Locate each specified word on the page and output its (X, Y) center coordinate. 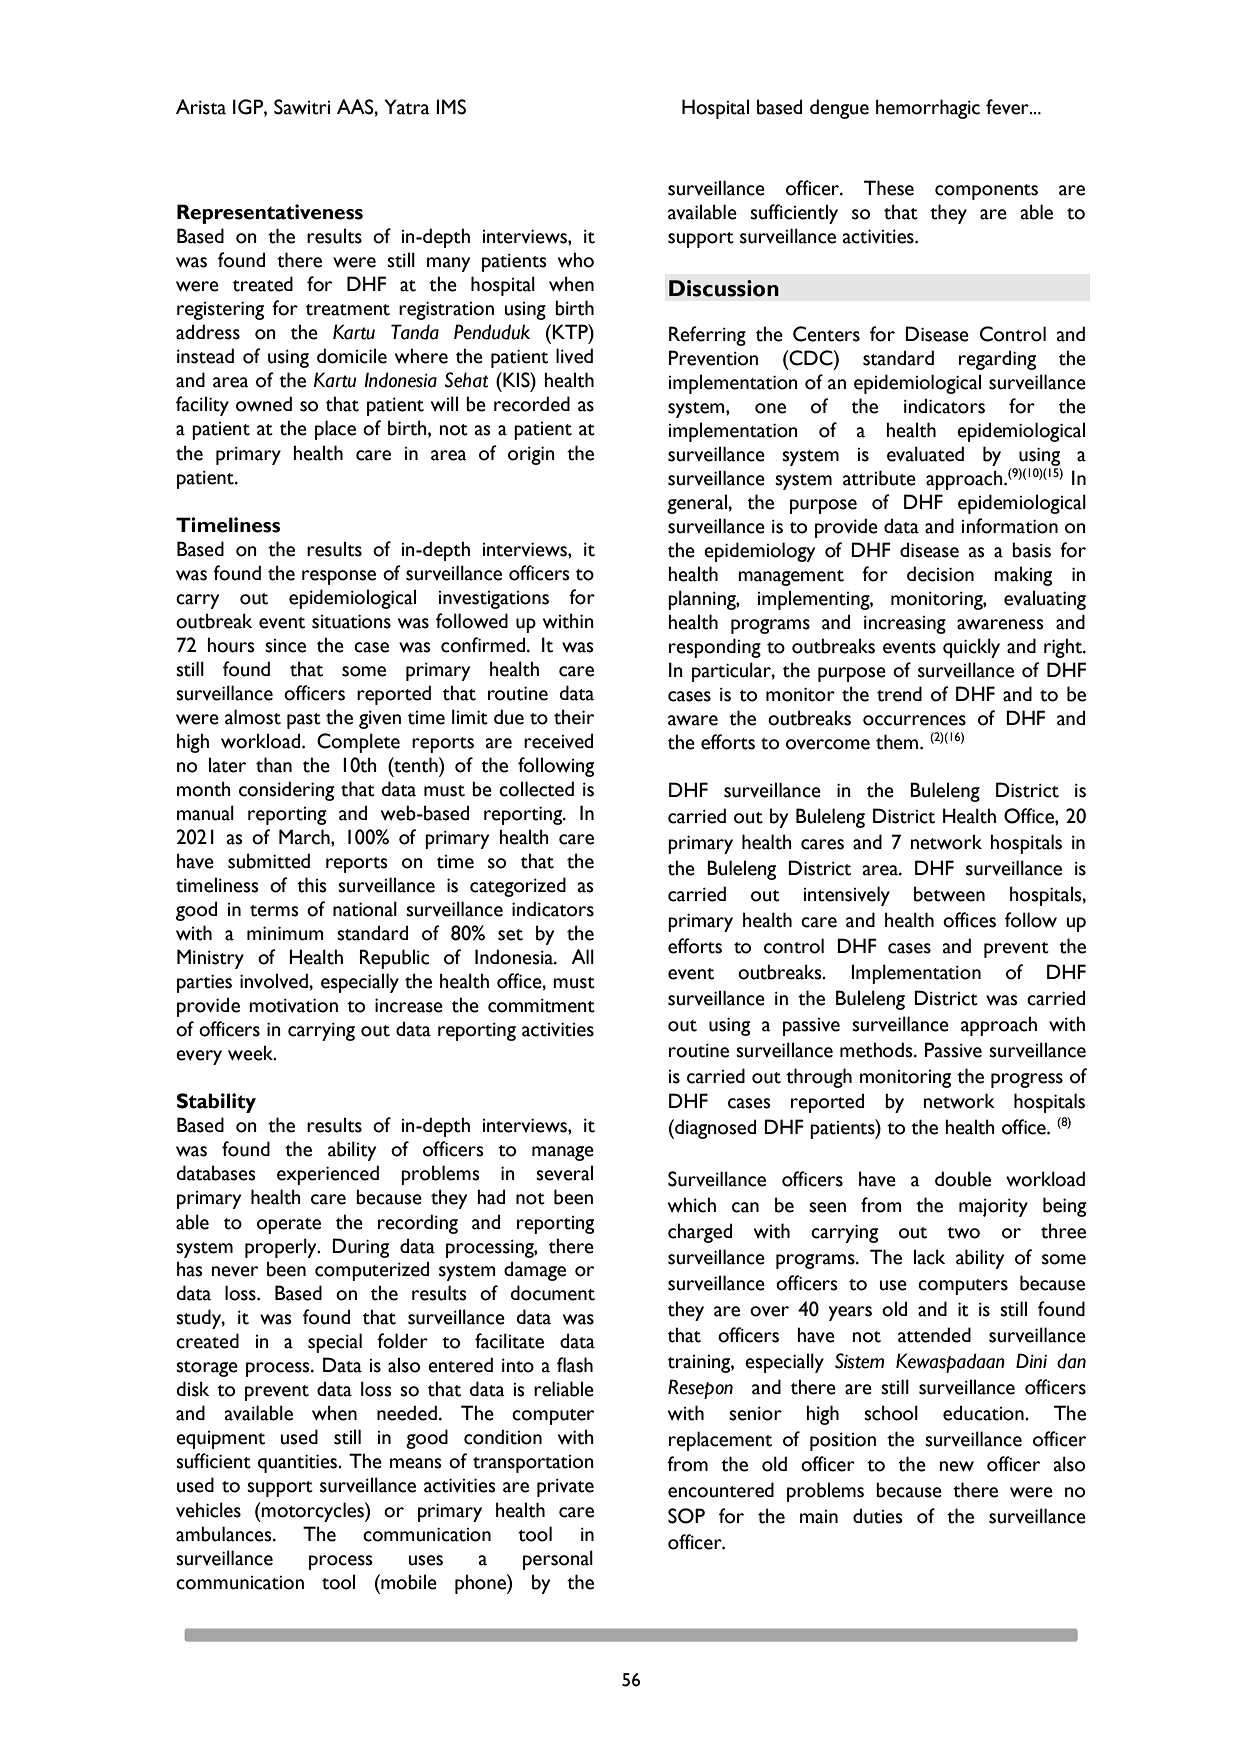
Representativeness (270, 214)
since (285, 646)
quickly (971, 648)
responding (715, 648)
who (576, 260)
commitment (541, 1006)
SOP (686, 1516)
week (252, 1053)
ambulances (225, 1534)
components (986, 192)
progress (1027, 1080)
